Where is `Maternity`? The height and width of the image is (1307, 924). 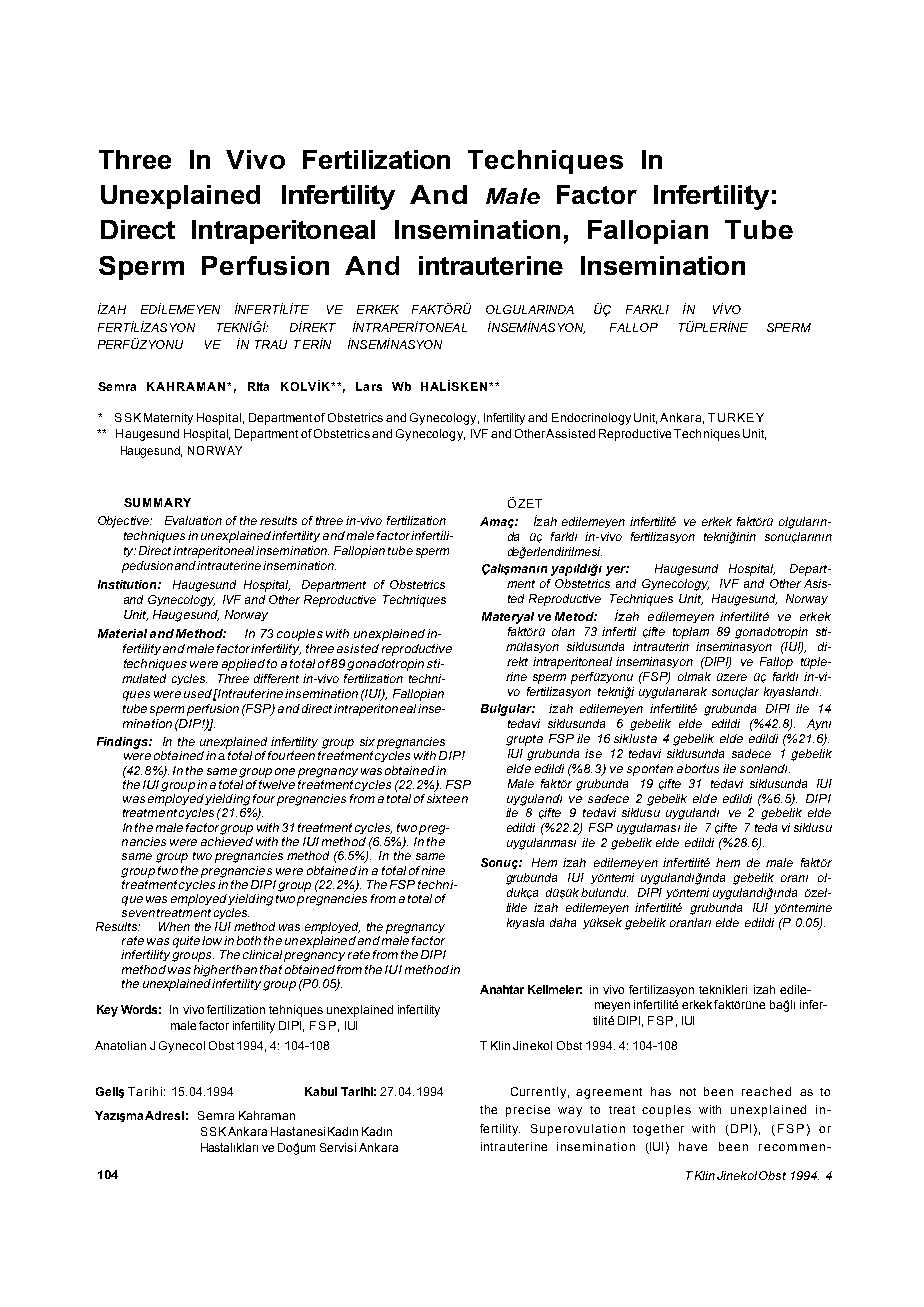 Maternity is located at coordinates (168, 419).
